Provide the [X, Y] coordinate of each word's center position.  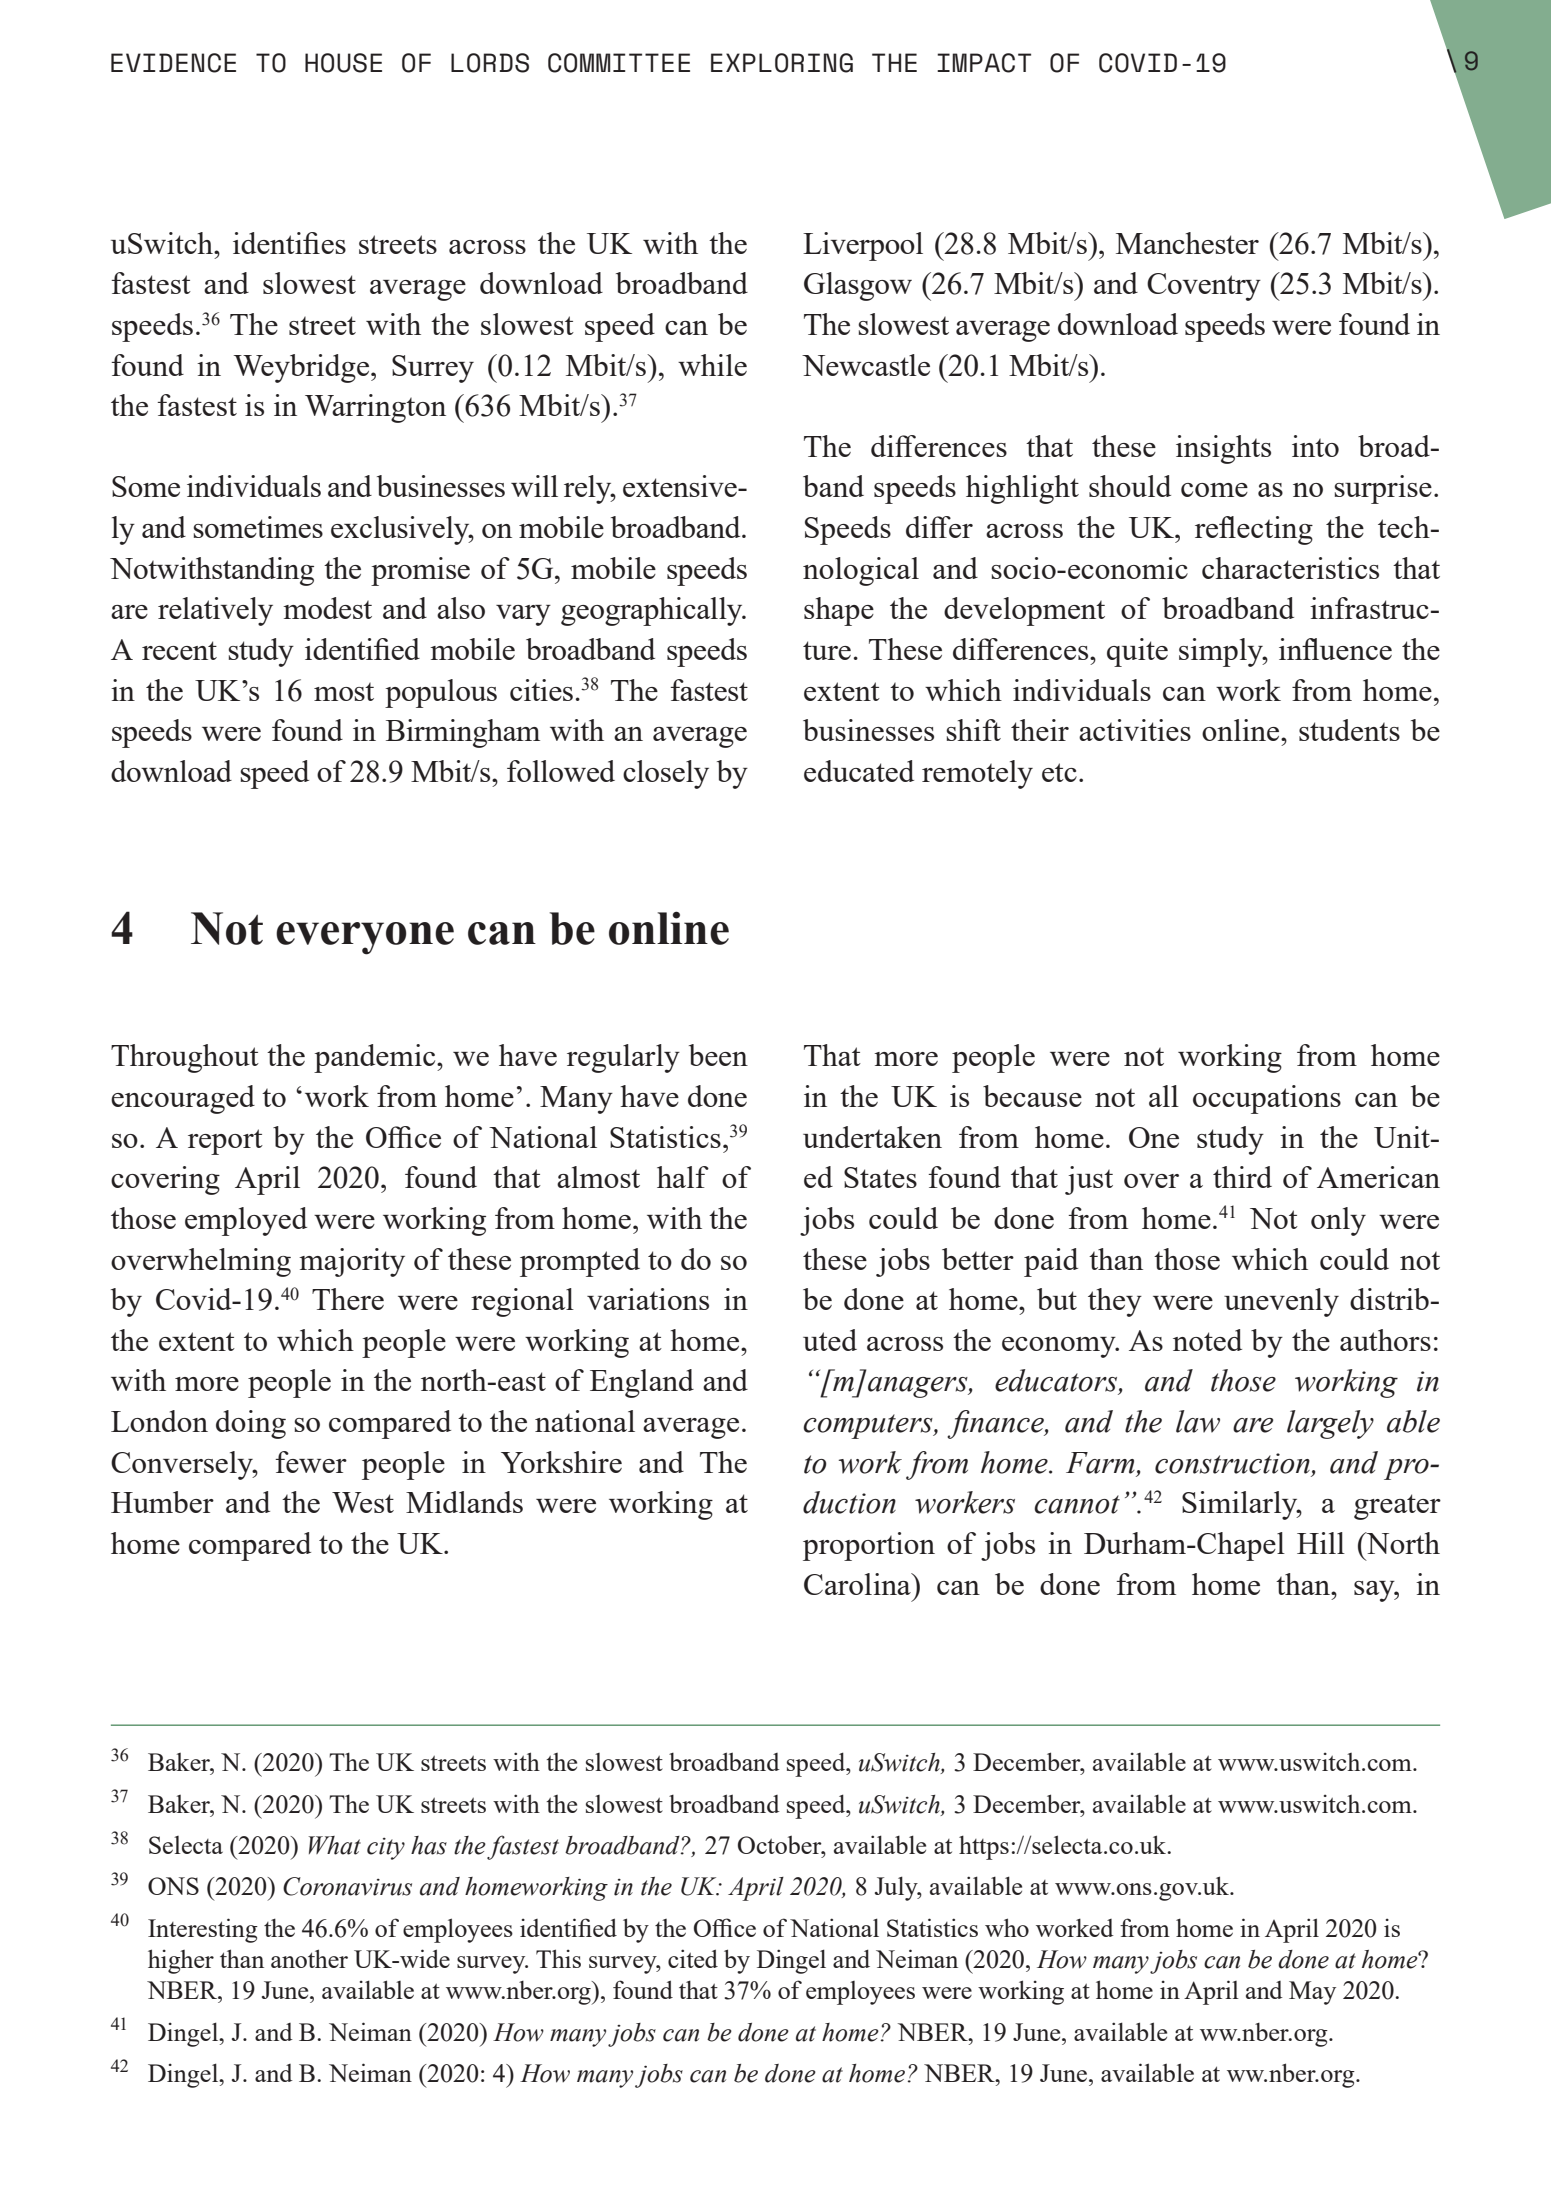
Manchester [1187, 243]
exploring [782, 63]
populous [441, 693]
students [1349, 730]
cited [693, 1958]
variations [648, 1299]
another [309, 1958]
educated [859, 771]
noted [1207, 1340]
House [343, 63]
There [348, 1299]
